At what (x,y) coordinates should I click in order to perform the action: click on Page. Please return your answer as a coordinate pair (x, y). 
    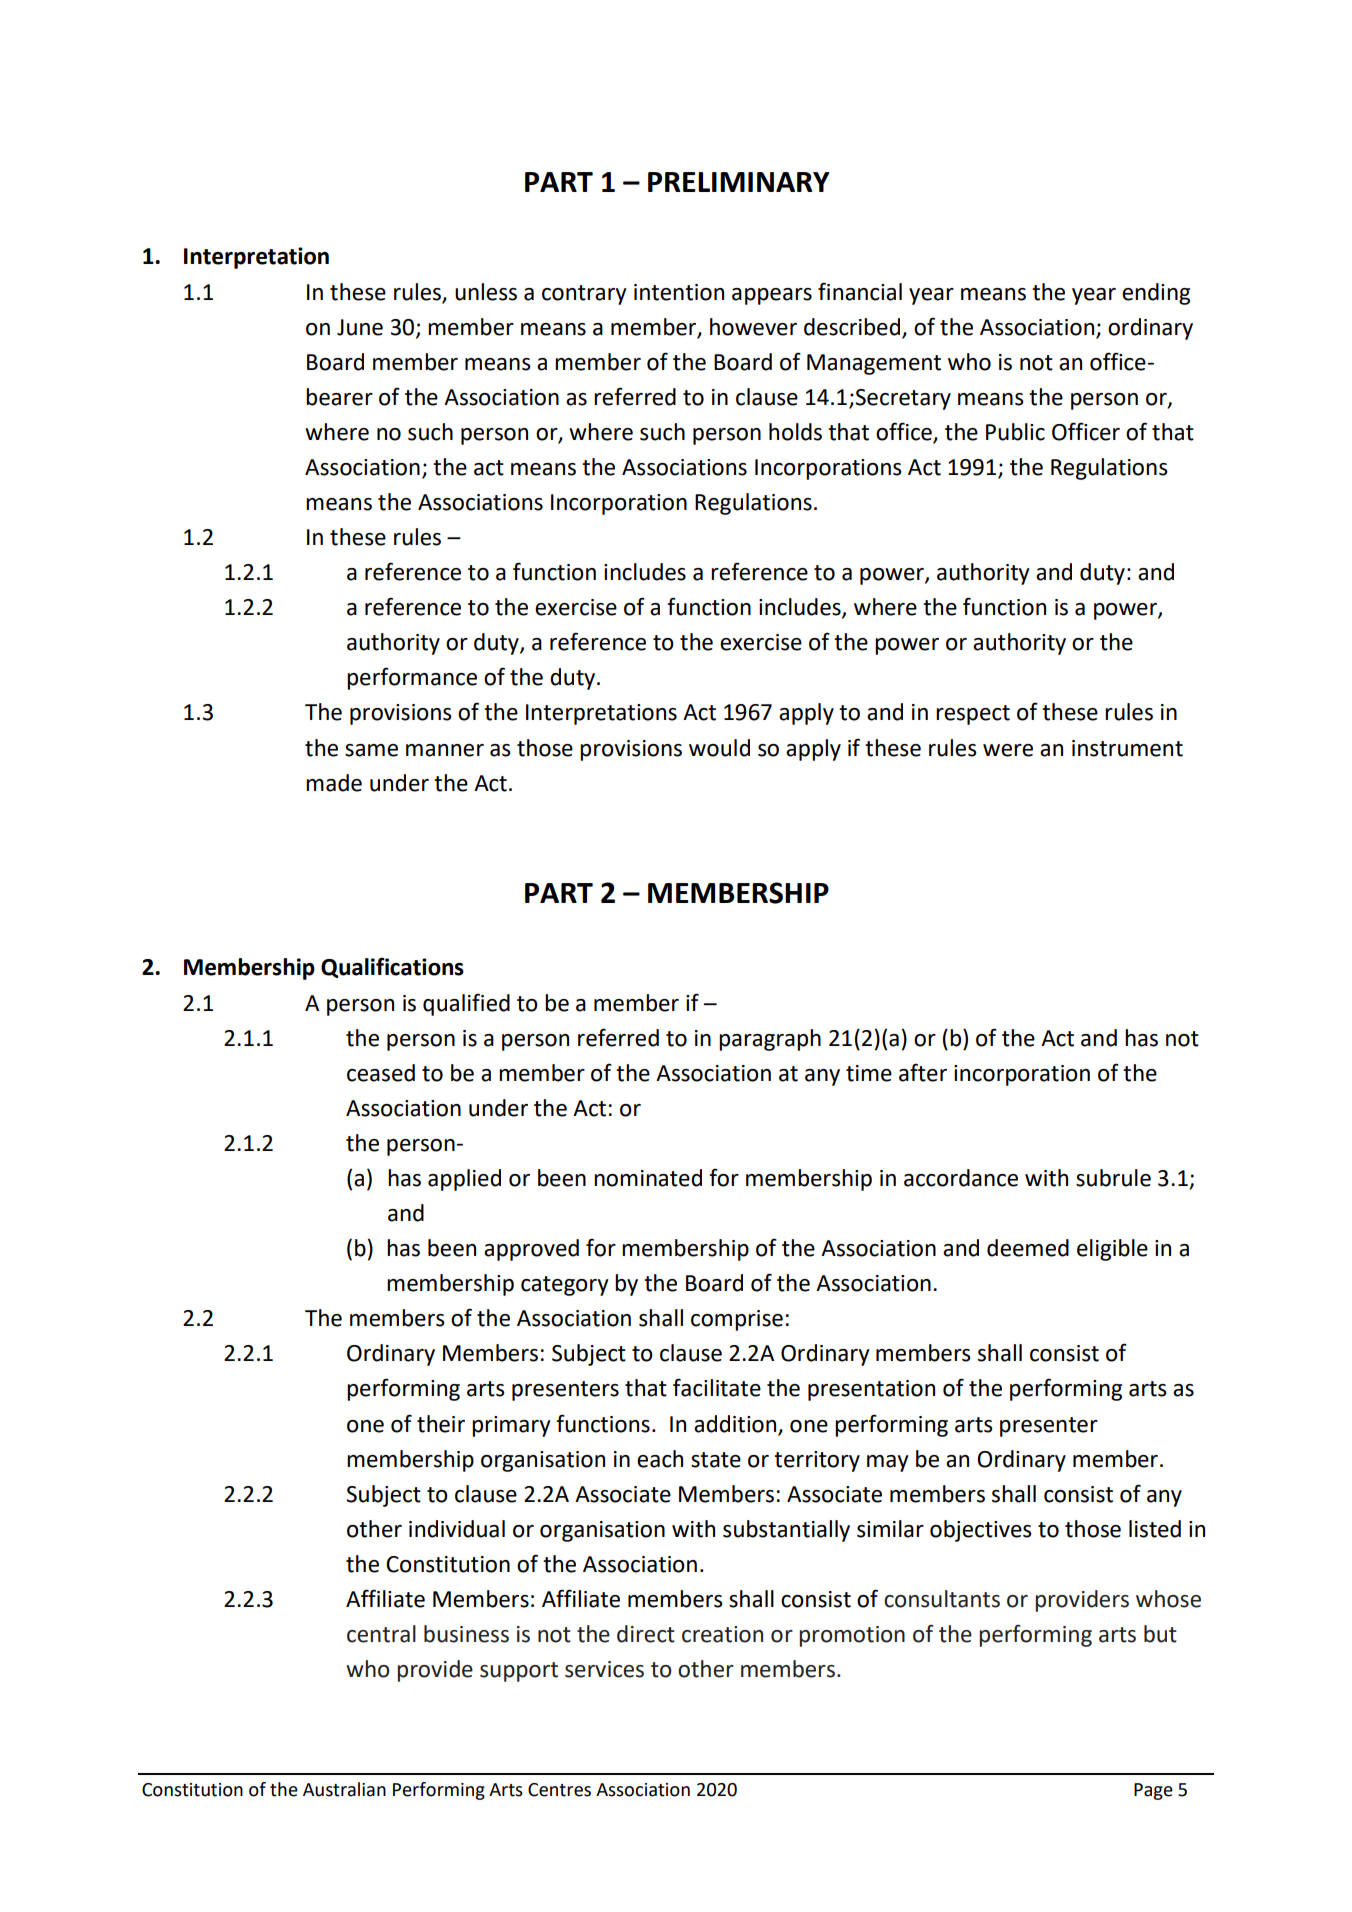
    Looking at the image, I should click on (1153, 1791).
